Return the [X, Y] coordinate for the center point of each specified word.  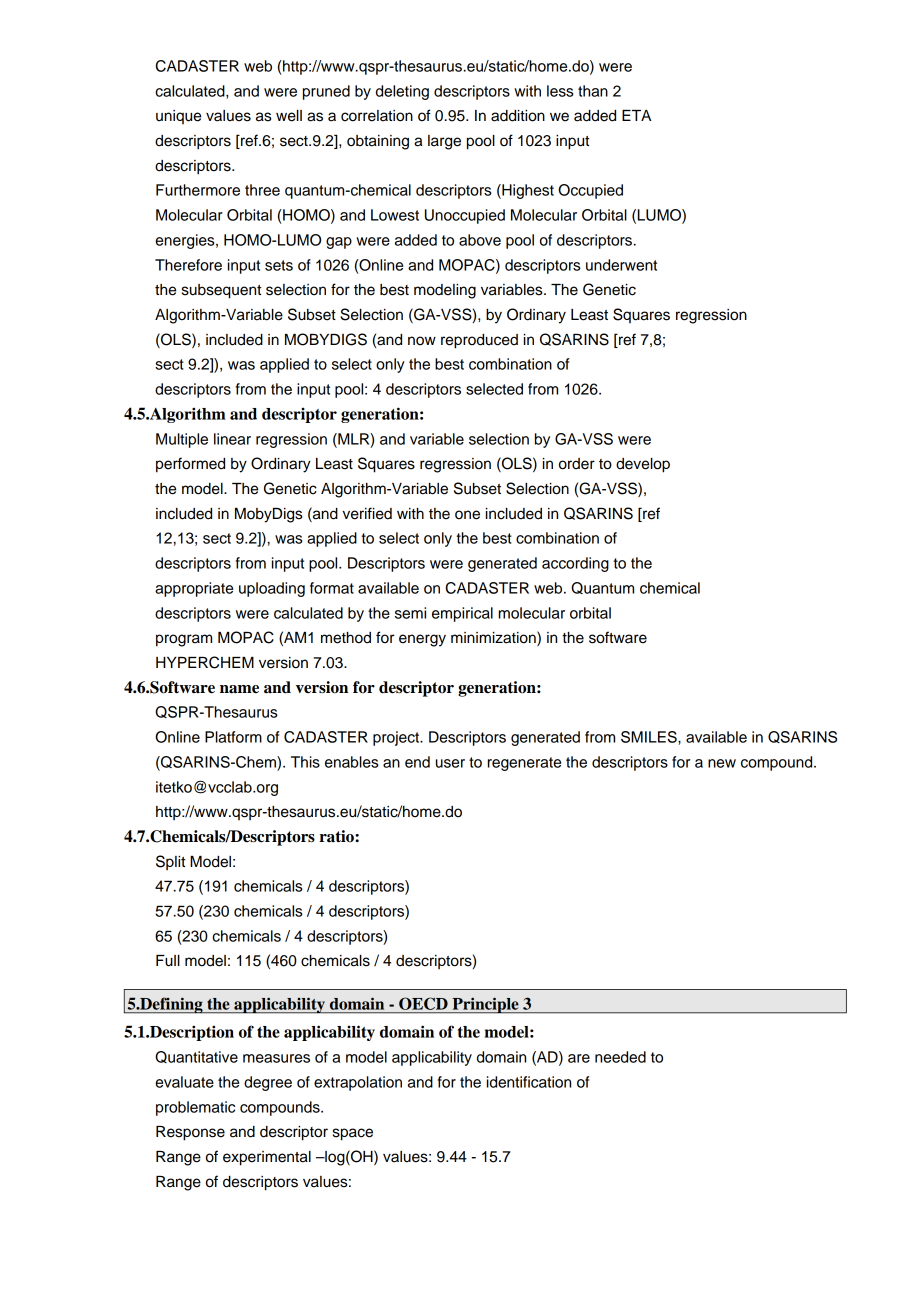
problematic [195, 1108]
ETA [636, 115]
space [353, 1134]
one [467, 515]
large [444, 142]
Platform [233, 737]
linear [232, 439]
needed [620, 1057]
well [289, 116]
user [450, 763]
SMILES [650, 737]
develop [643, 465]
